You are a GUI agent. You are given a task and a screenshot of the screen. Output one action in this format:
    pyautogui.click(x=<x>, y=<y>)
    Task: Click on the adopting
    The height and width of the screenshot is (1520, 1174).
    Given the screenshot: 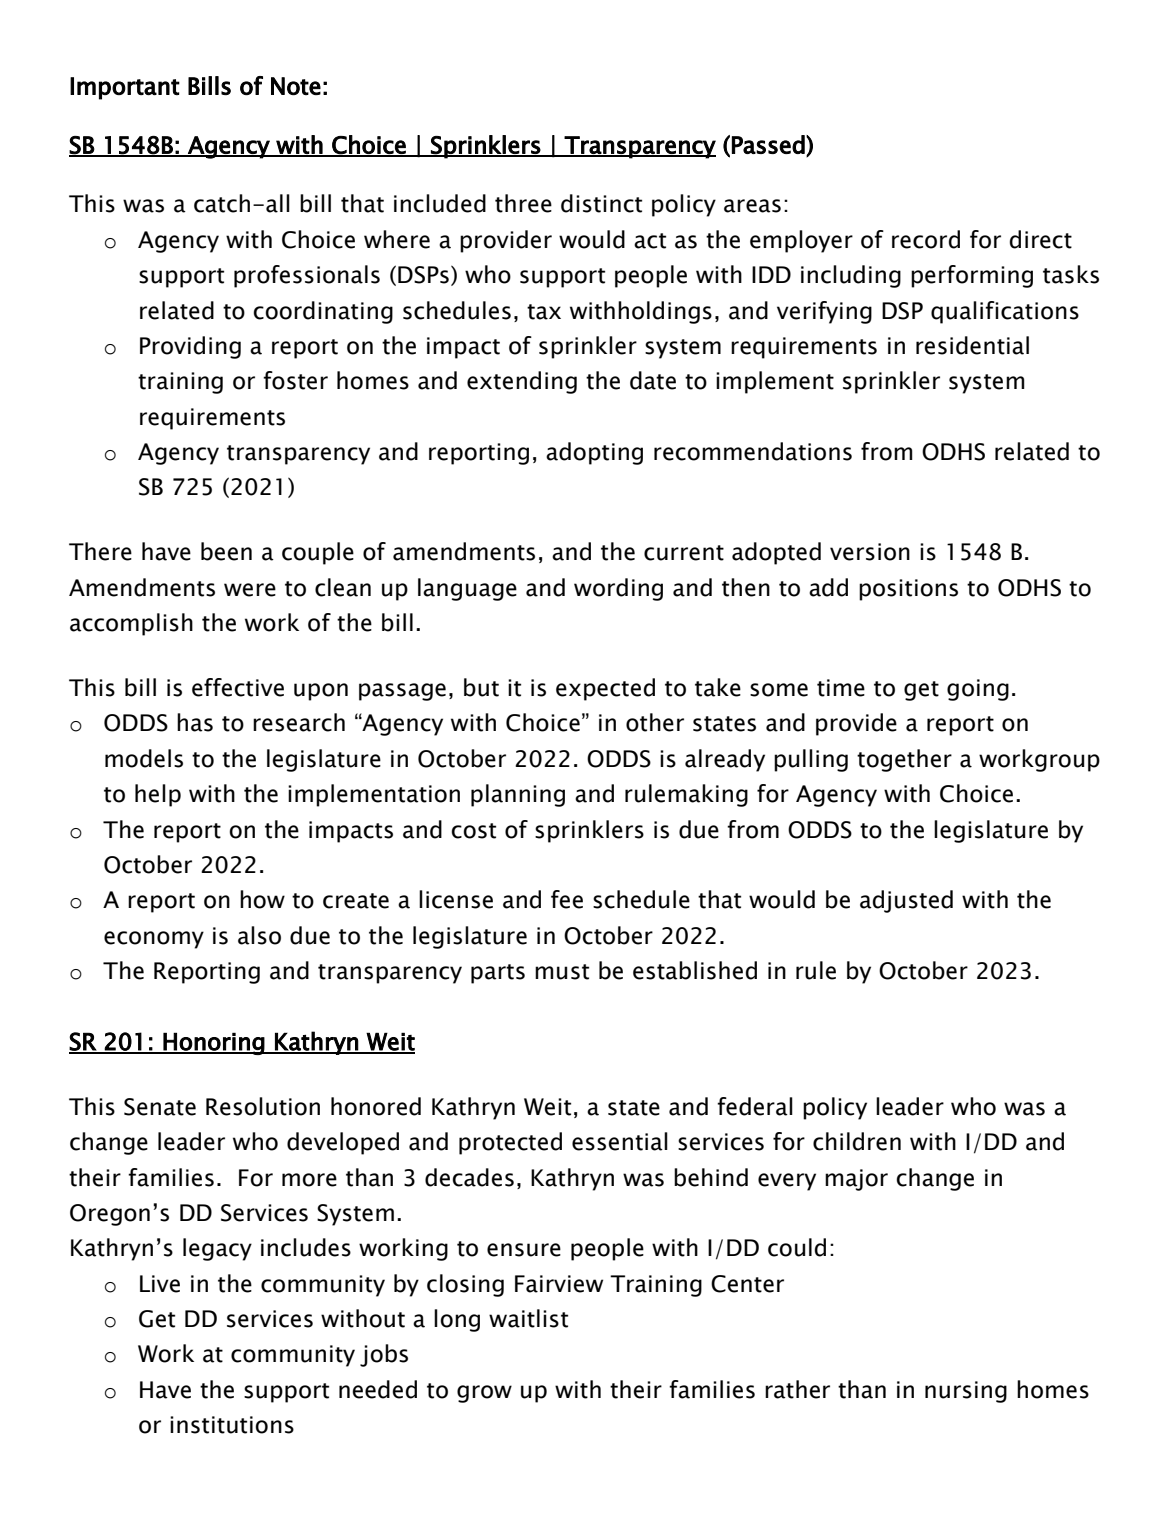 What is the action you would take?
    pyautogui.click(x=594, y=453)
